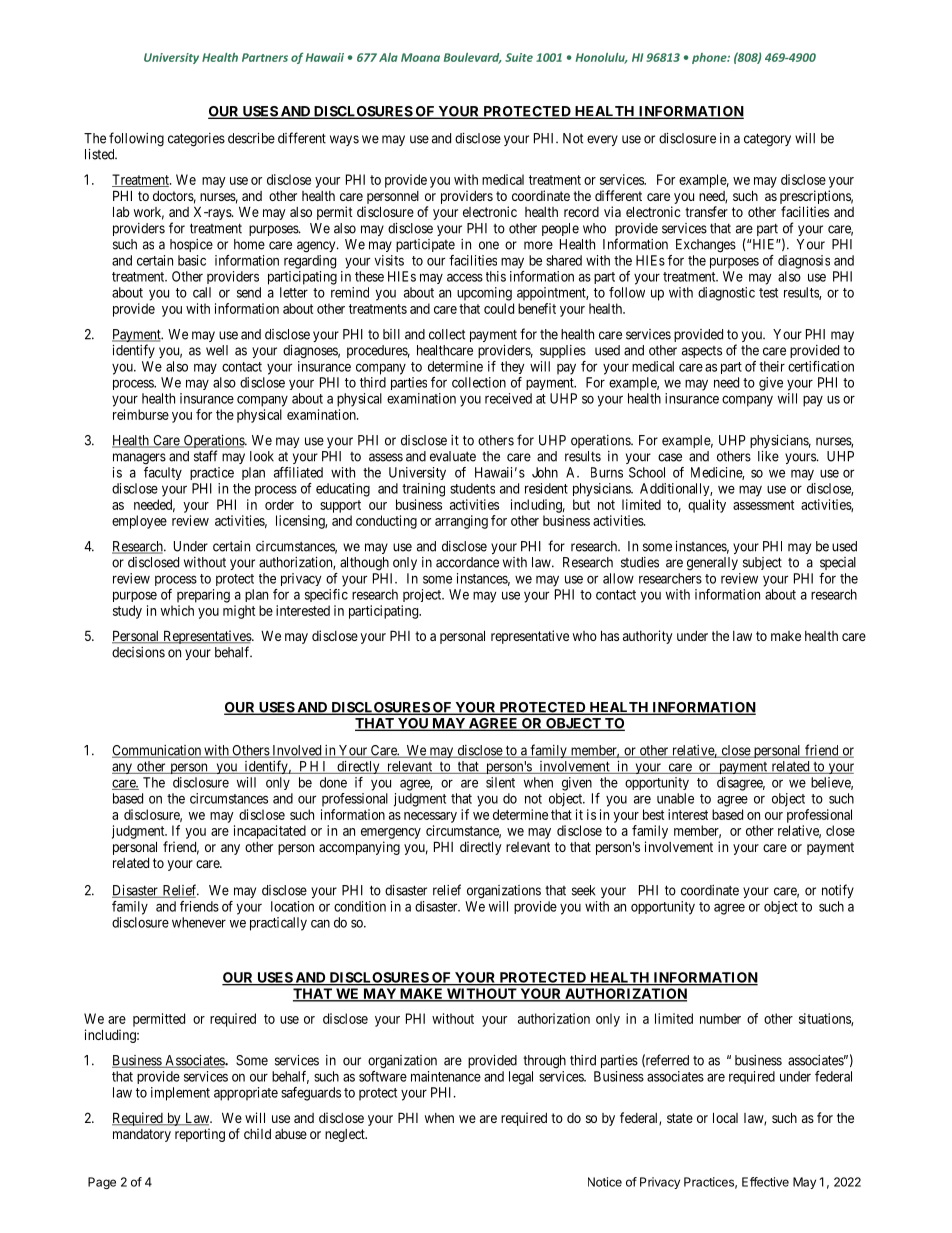 Image resolution: width=952 pixels, height=1233 pixels. I want to click on categories, so click(196, 140).
